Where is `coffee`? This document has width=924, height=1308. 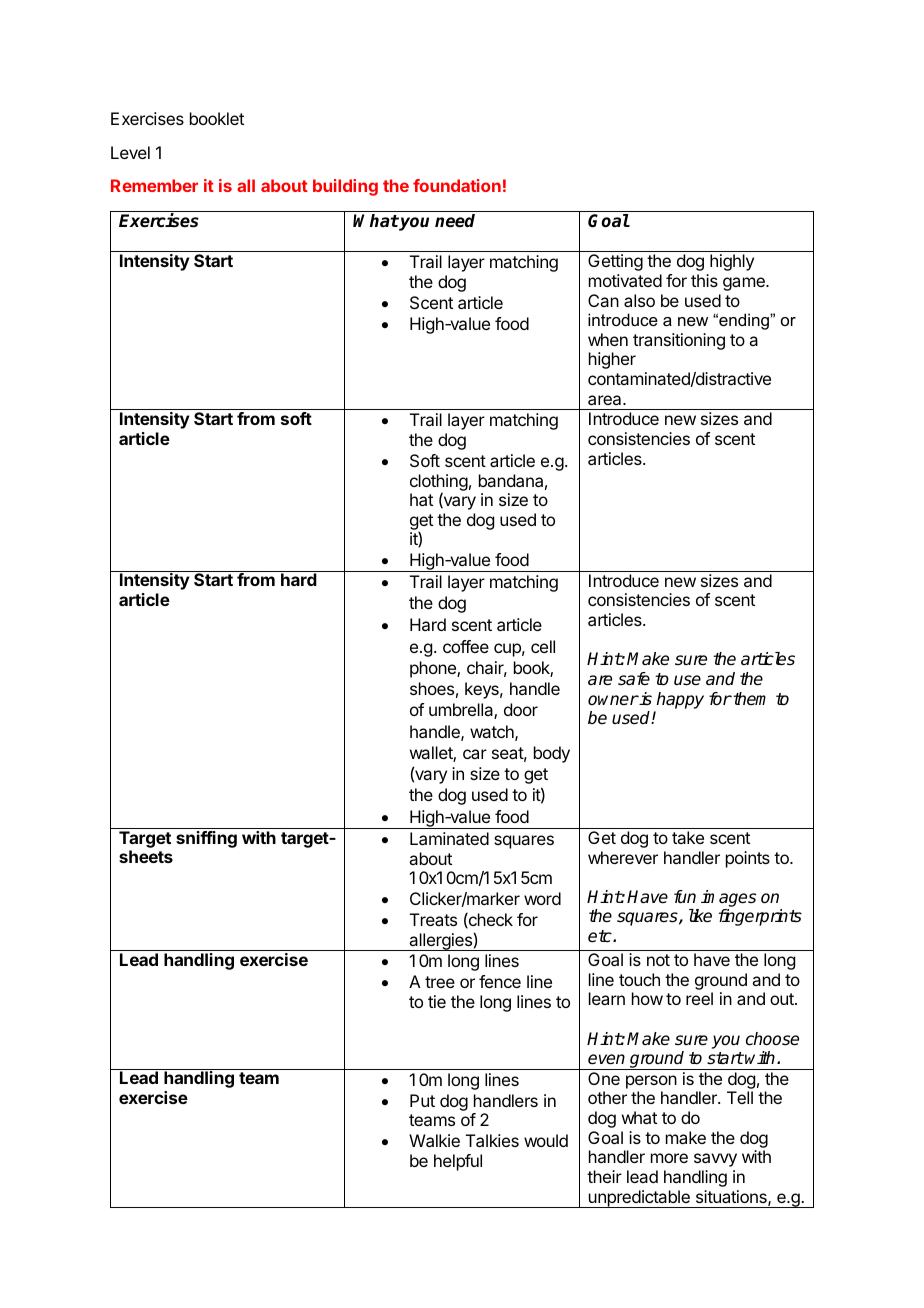 coffee is located at coordinates (466, 646).
